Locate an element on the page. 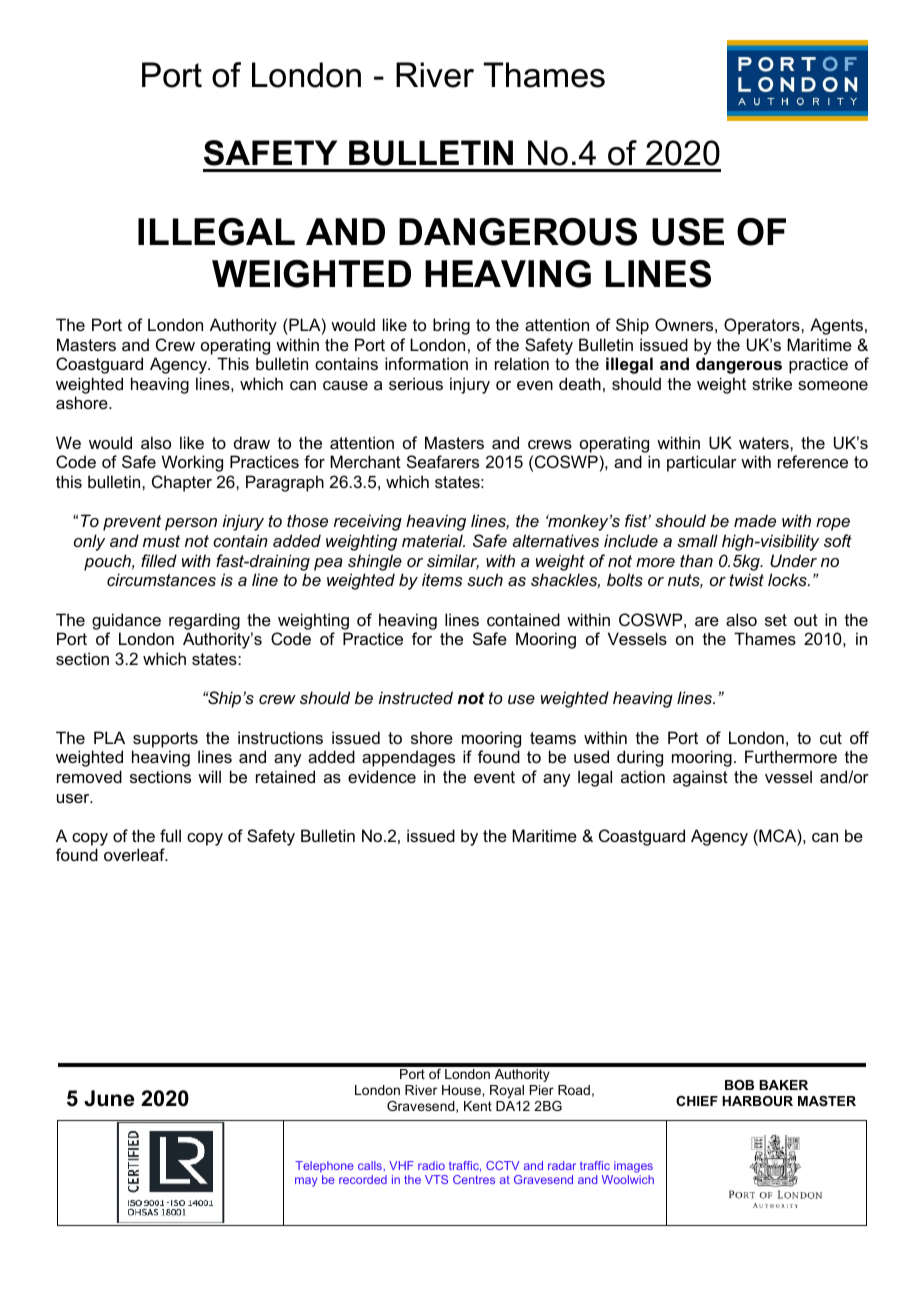 The width and height of the page is (924, 1308). cut is located at coordinates (831, 738).
